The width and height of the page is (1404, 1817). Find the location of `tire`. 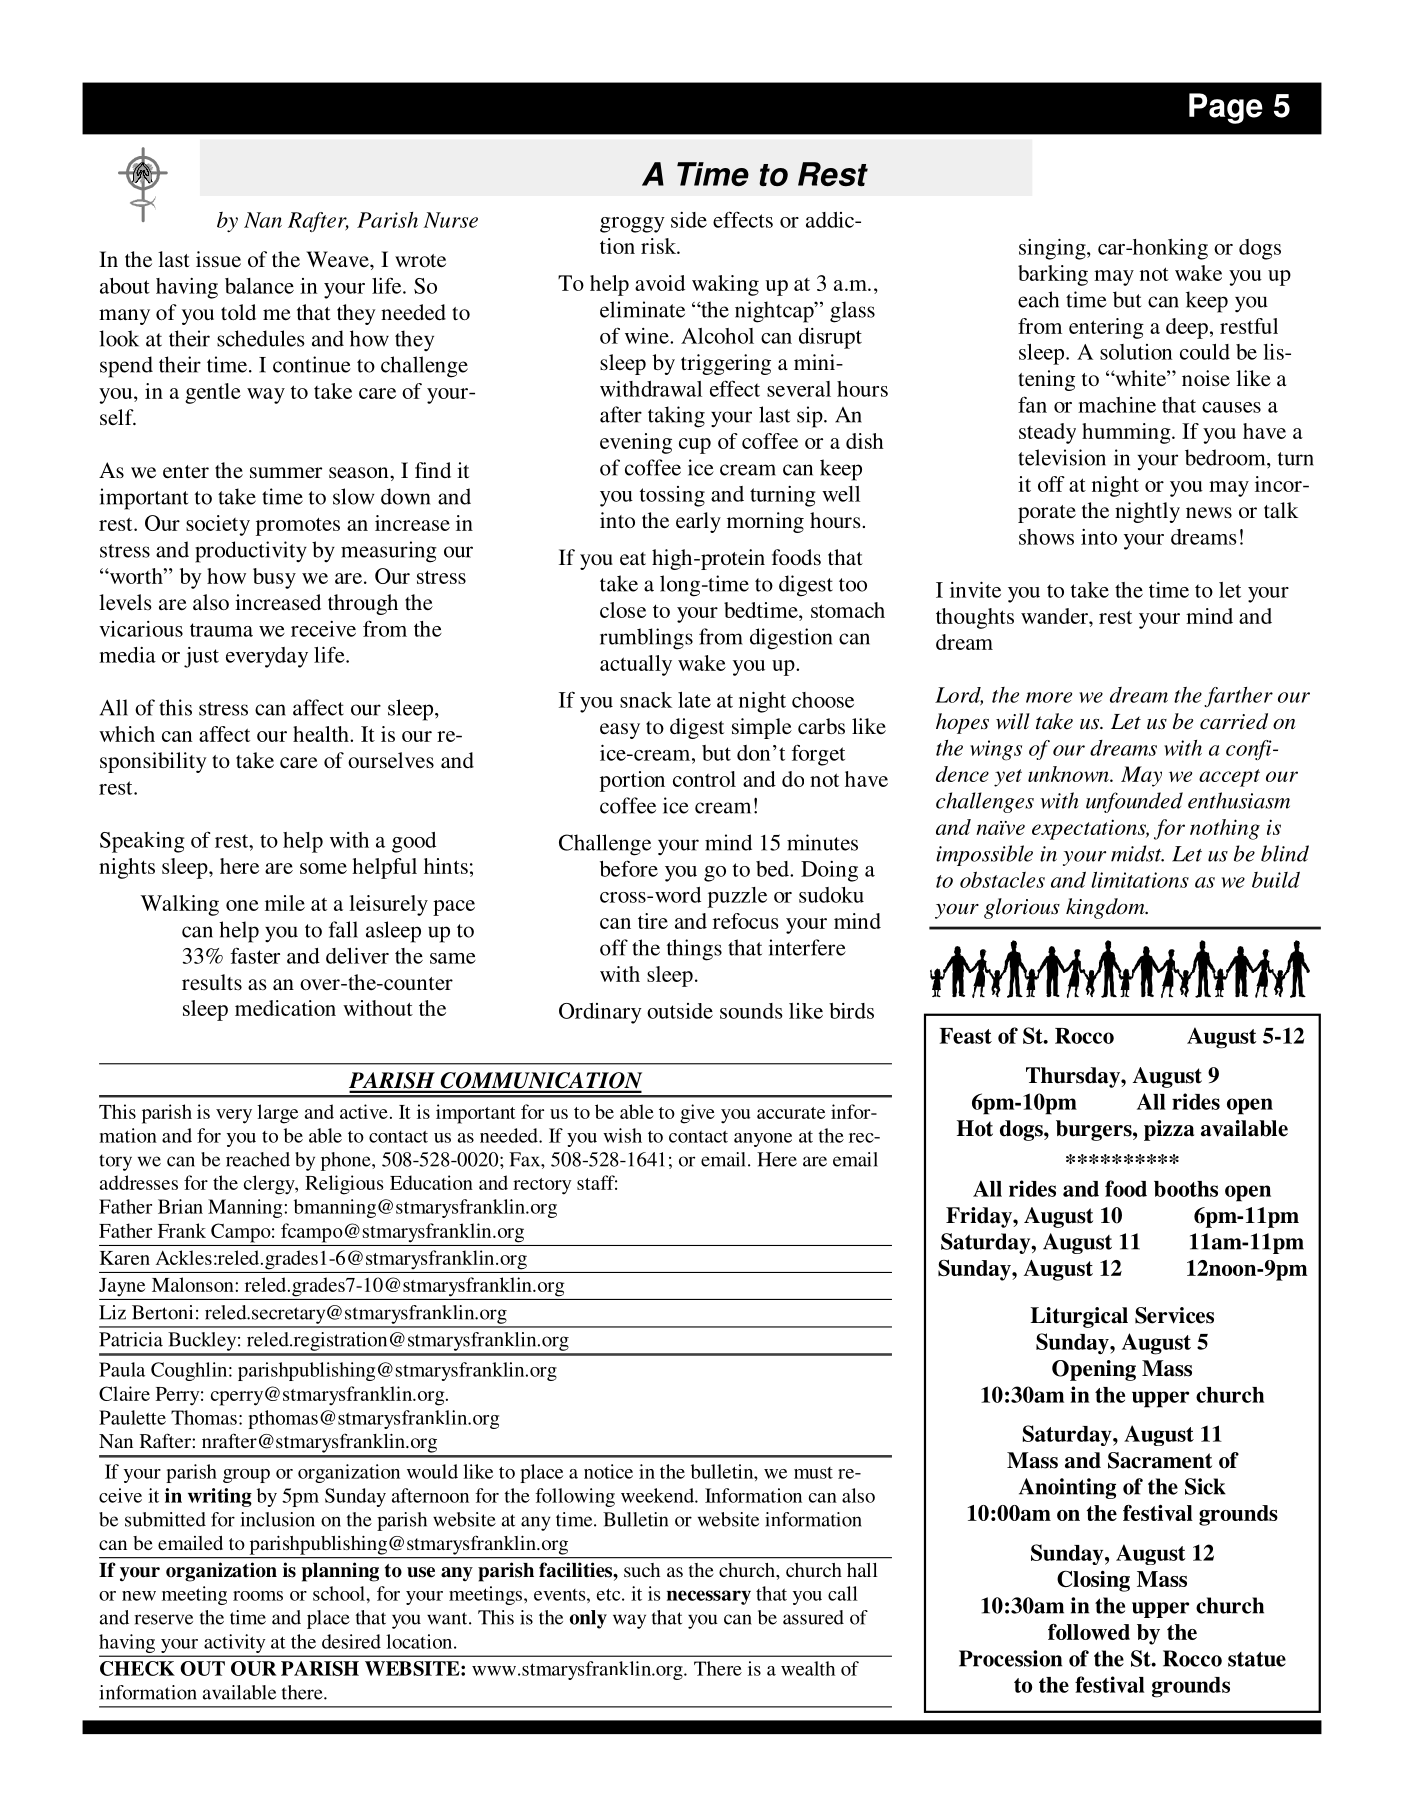

tire is located at coordinates (653, 921).
